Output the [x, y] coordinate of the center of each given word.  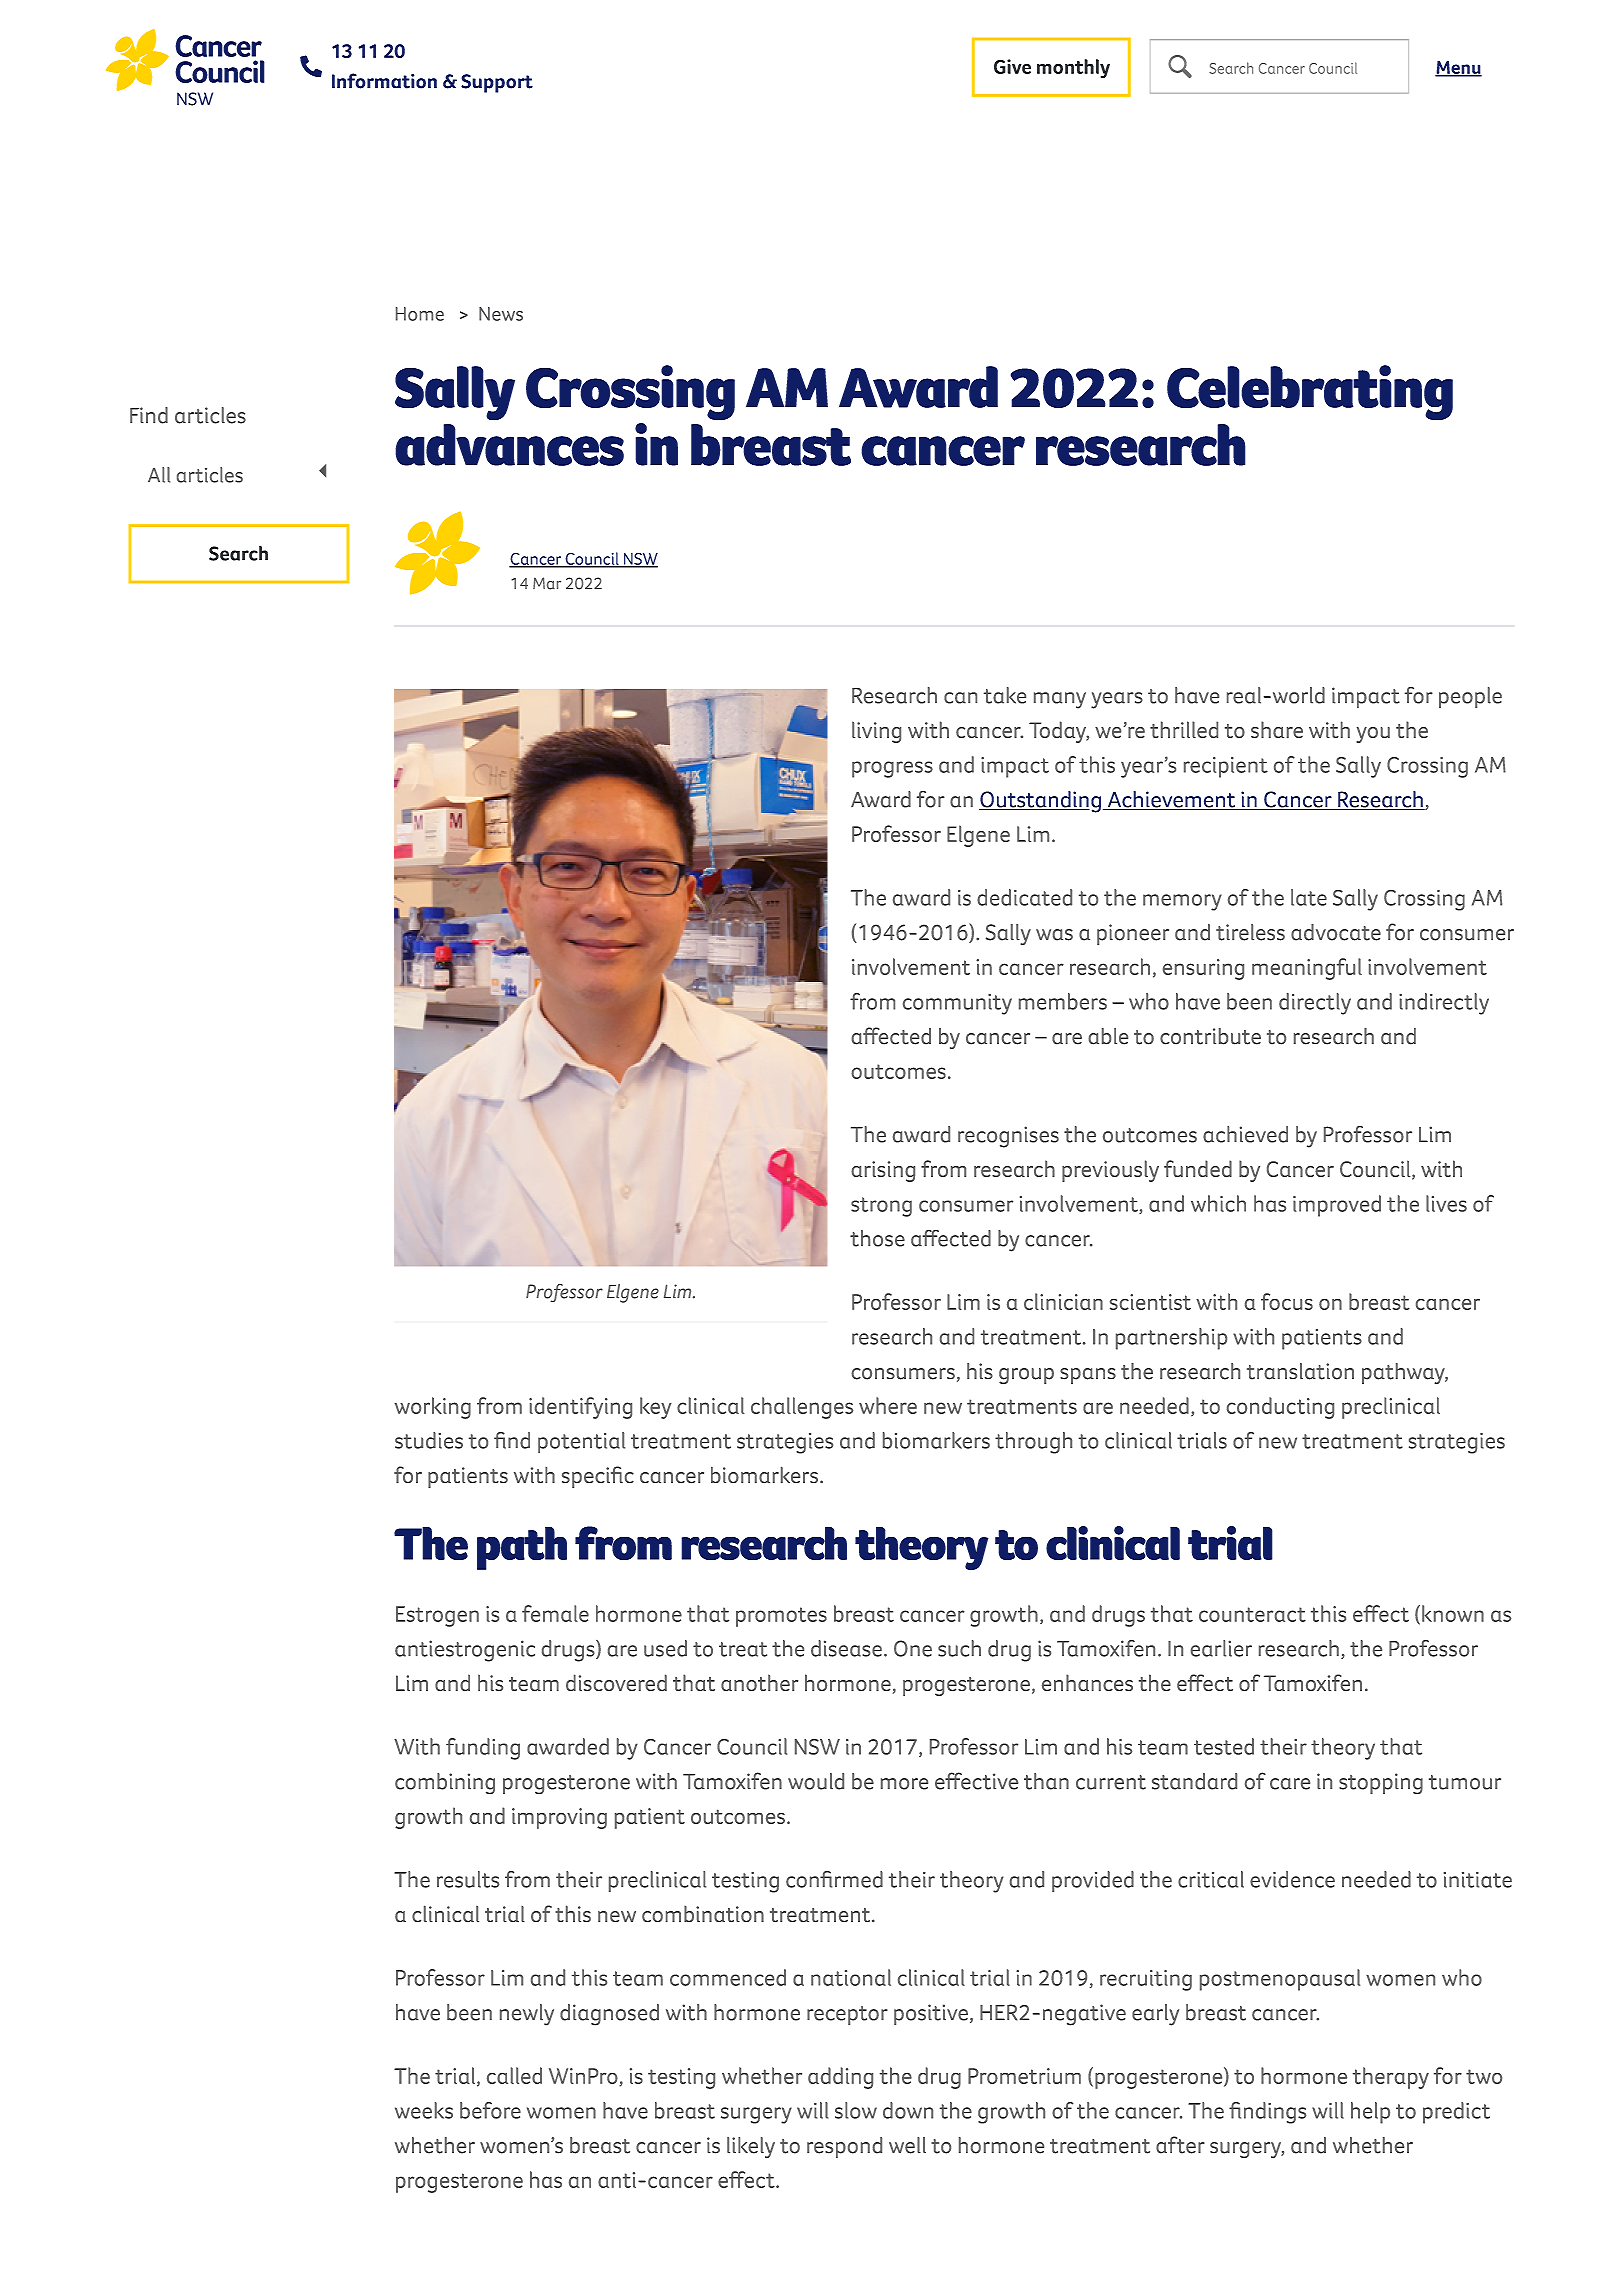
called [514, 2075]
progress [892, 769]
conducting [1280, 1408]
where [888, 1405]
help [1370, 2113]
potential [581, 1442]
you [1373, 735]
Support [497, 83]
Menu [1458, 68]
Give [1012, 66]
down [908, 2110]
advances [509, 445]
